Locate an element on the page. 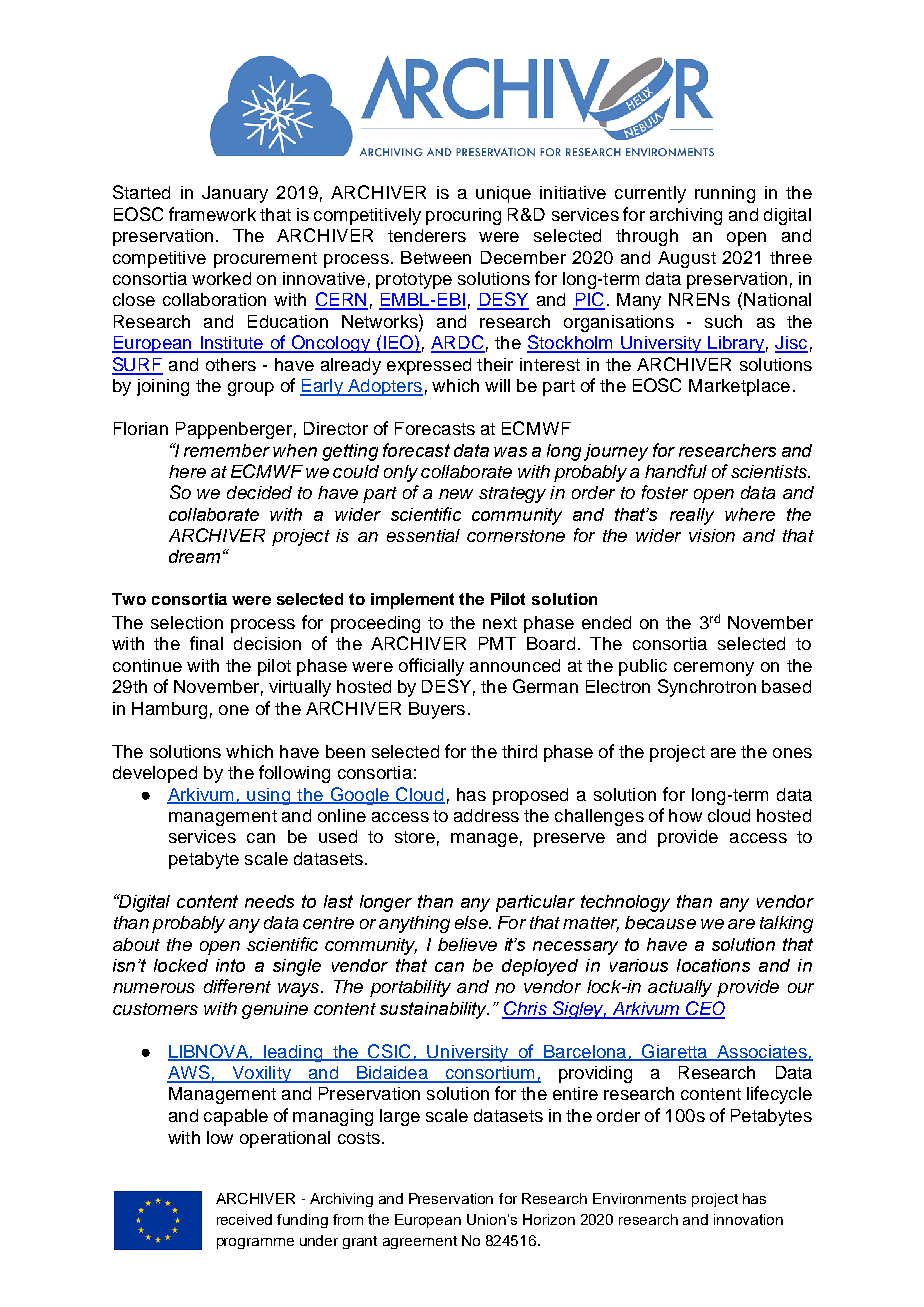 This image has width=924, height=1307. sustainability is located at coordinates (434, 1010).
